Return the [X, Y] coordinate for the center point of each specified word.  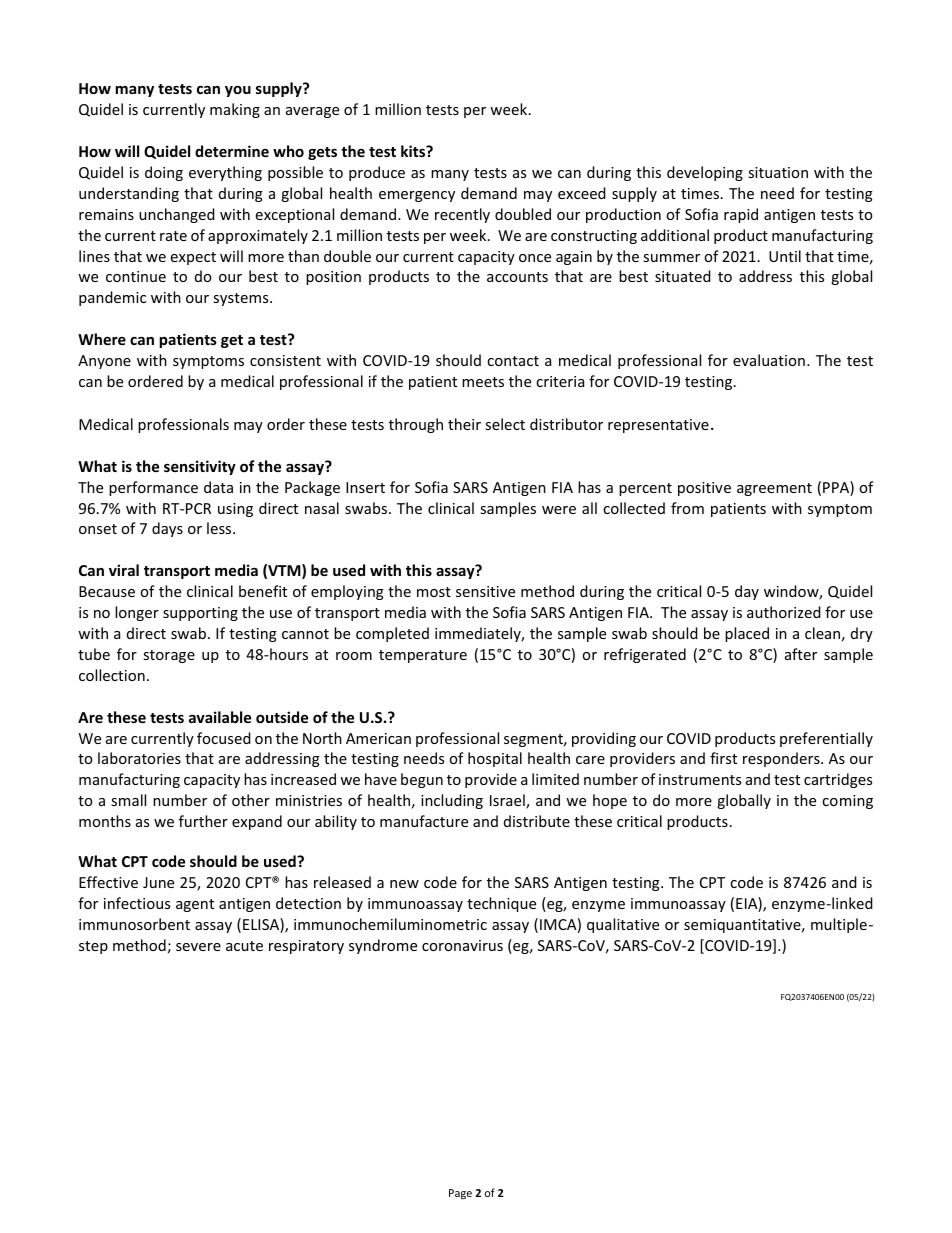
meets [483, 382]
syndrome [383, 946]
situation [778, 172]
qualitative [623, 925]
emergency [417, 196]
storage [169, 656]
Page [460, 1194]
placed [747, 634]
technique [501, 904]
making [235, 110]
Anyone [104, 362]
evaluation [769, 360]
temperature [423, 656]
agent [195, 905]
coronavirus [462, 945]
